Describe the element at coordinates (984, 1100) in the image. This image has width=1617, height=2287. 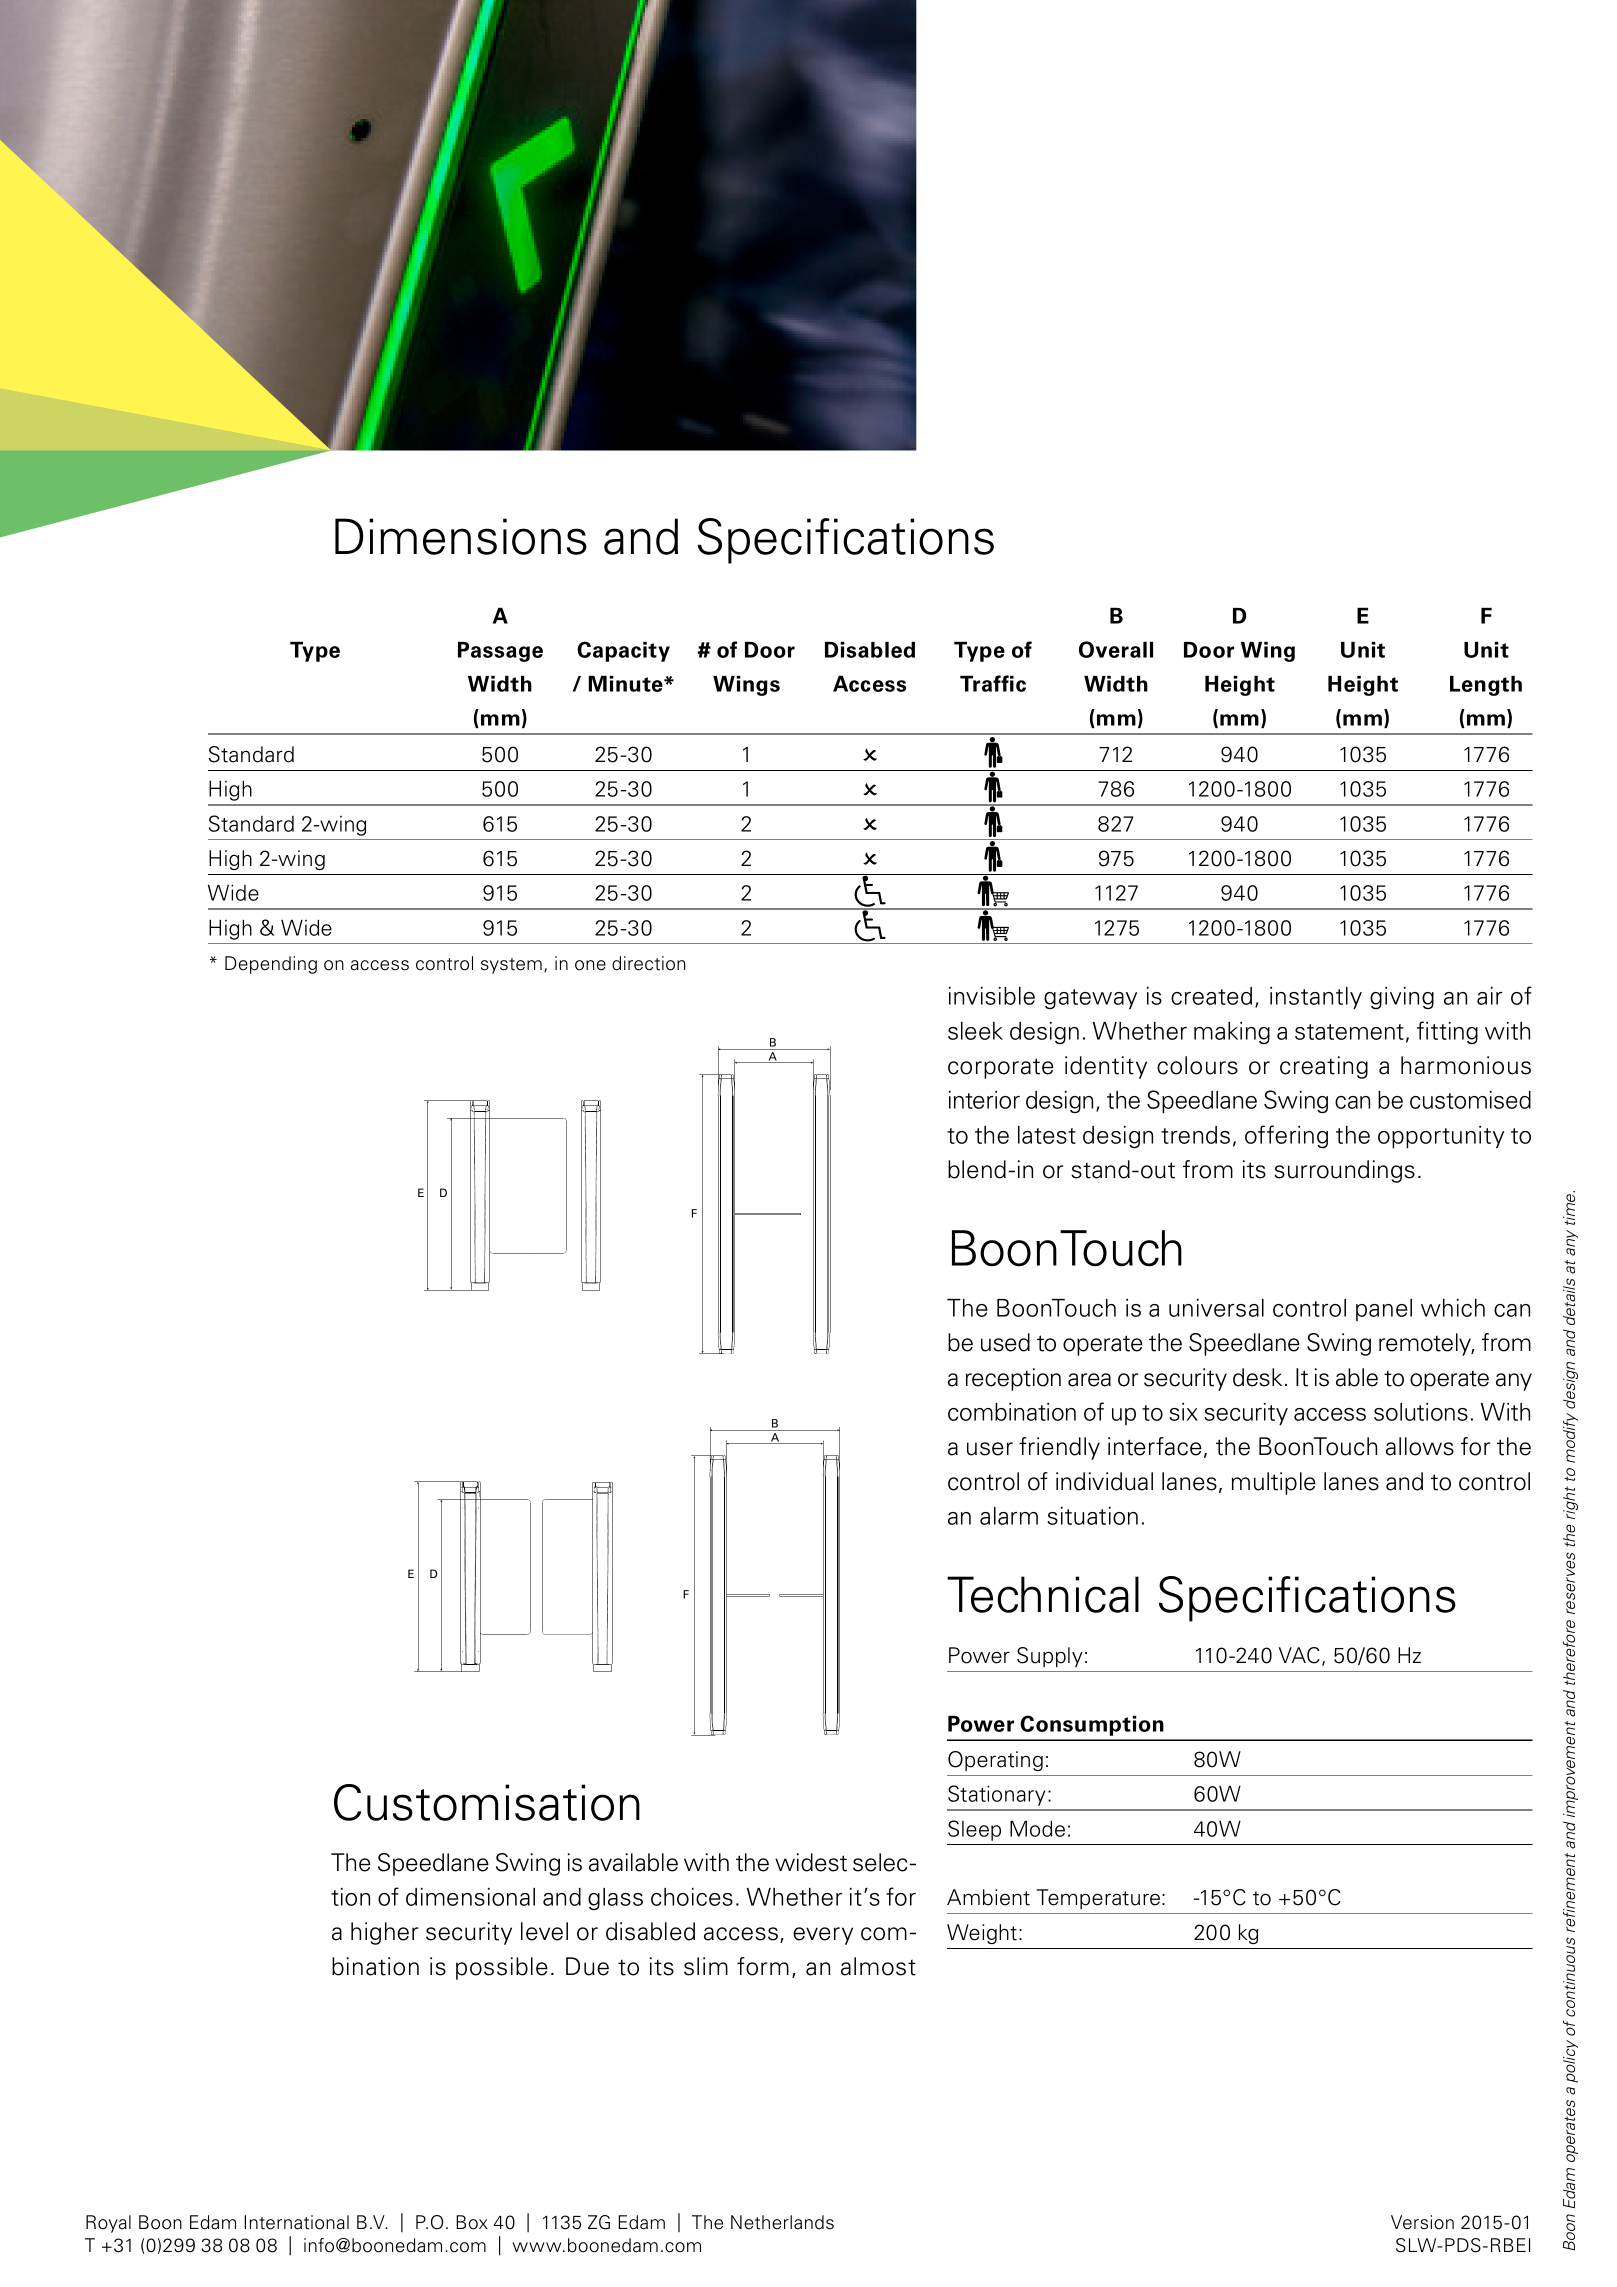
I see `interior` at that location.
